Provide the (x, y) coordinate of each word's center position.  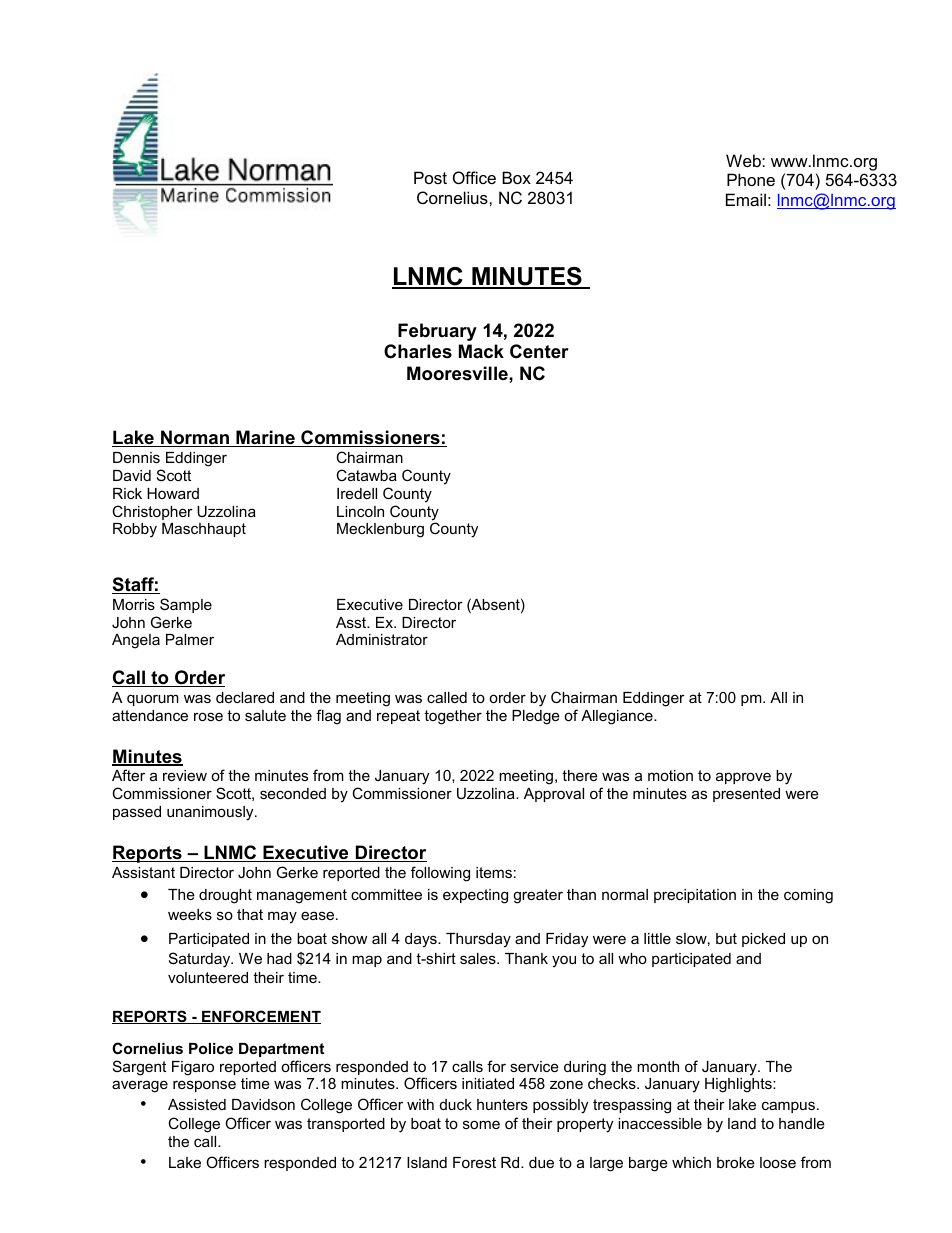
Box (516, 177)
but (726, 938)
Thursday (478, 940)
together (453, 717)
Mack (481, 351)
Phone (751, 179)
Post (430, 177)
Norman (195, 438)
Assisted (197, 1104)
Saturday (201, 960)
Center (539, 351)
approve (743, 778)
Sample (186, 605)
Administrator (382, 639)
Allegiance (618, 717)
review (185, 775)
